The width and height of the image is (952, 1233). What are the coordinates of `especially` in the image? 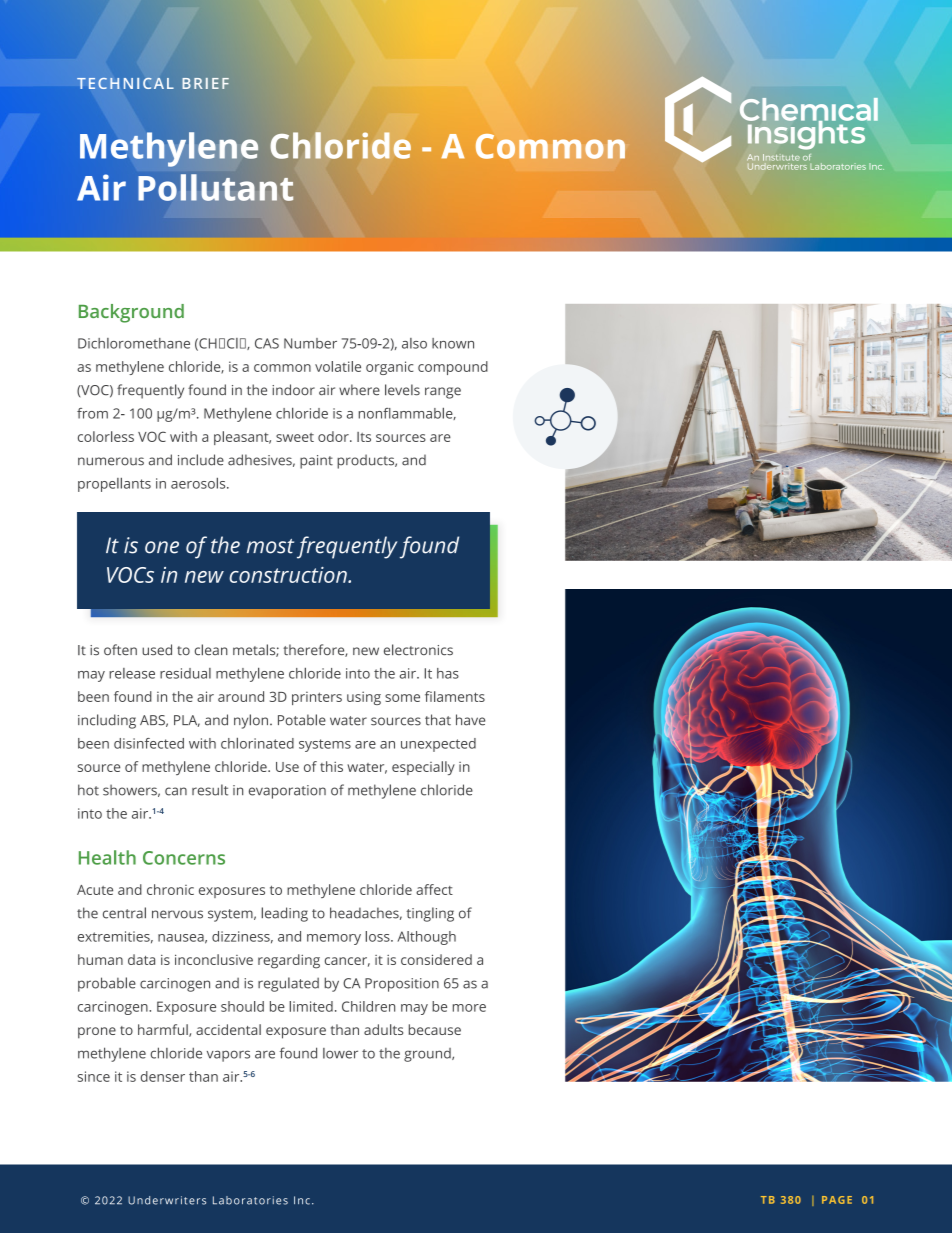 It's located at (423, 768).
